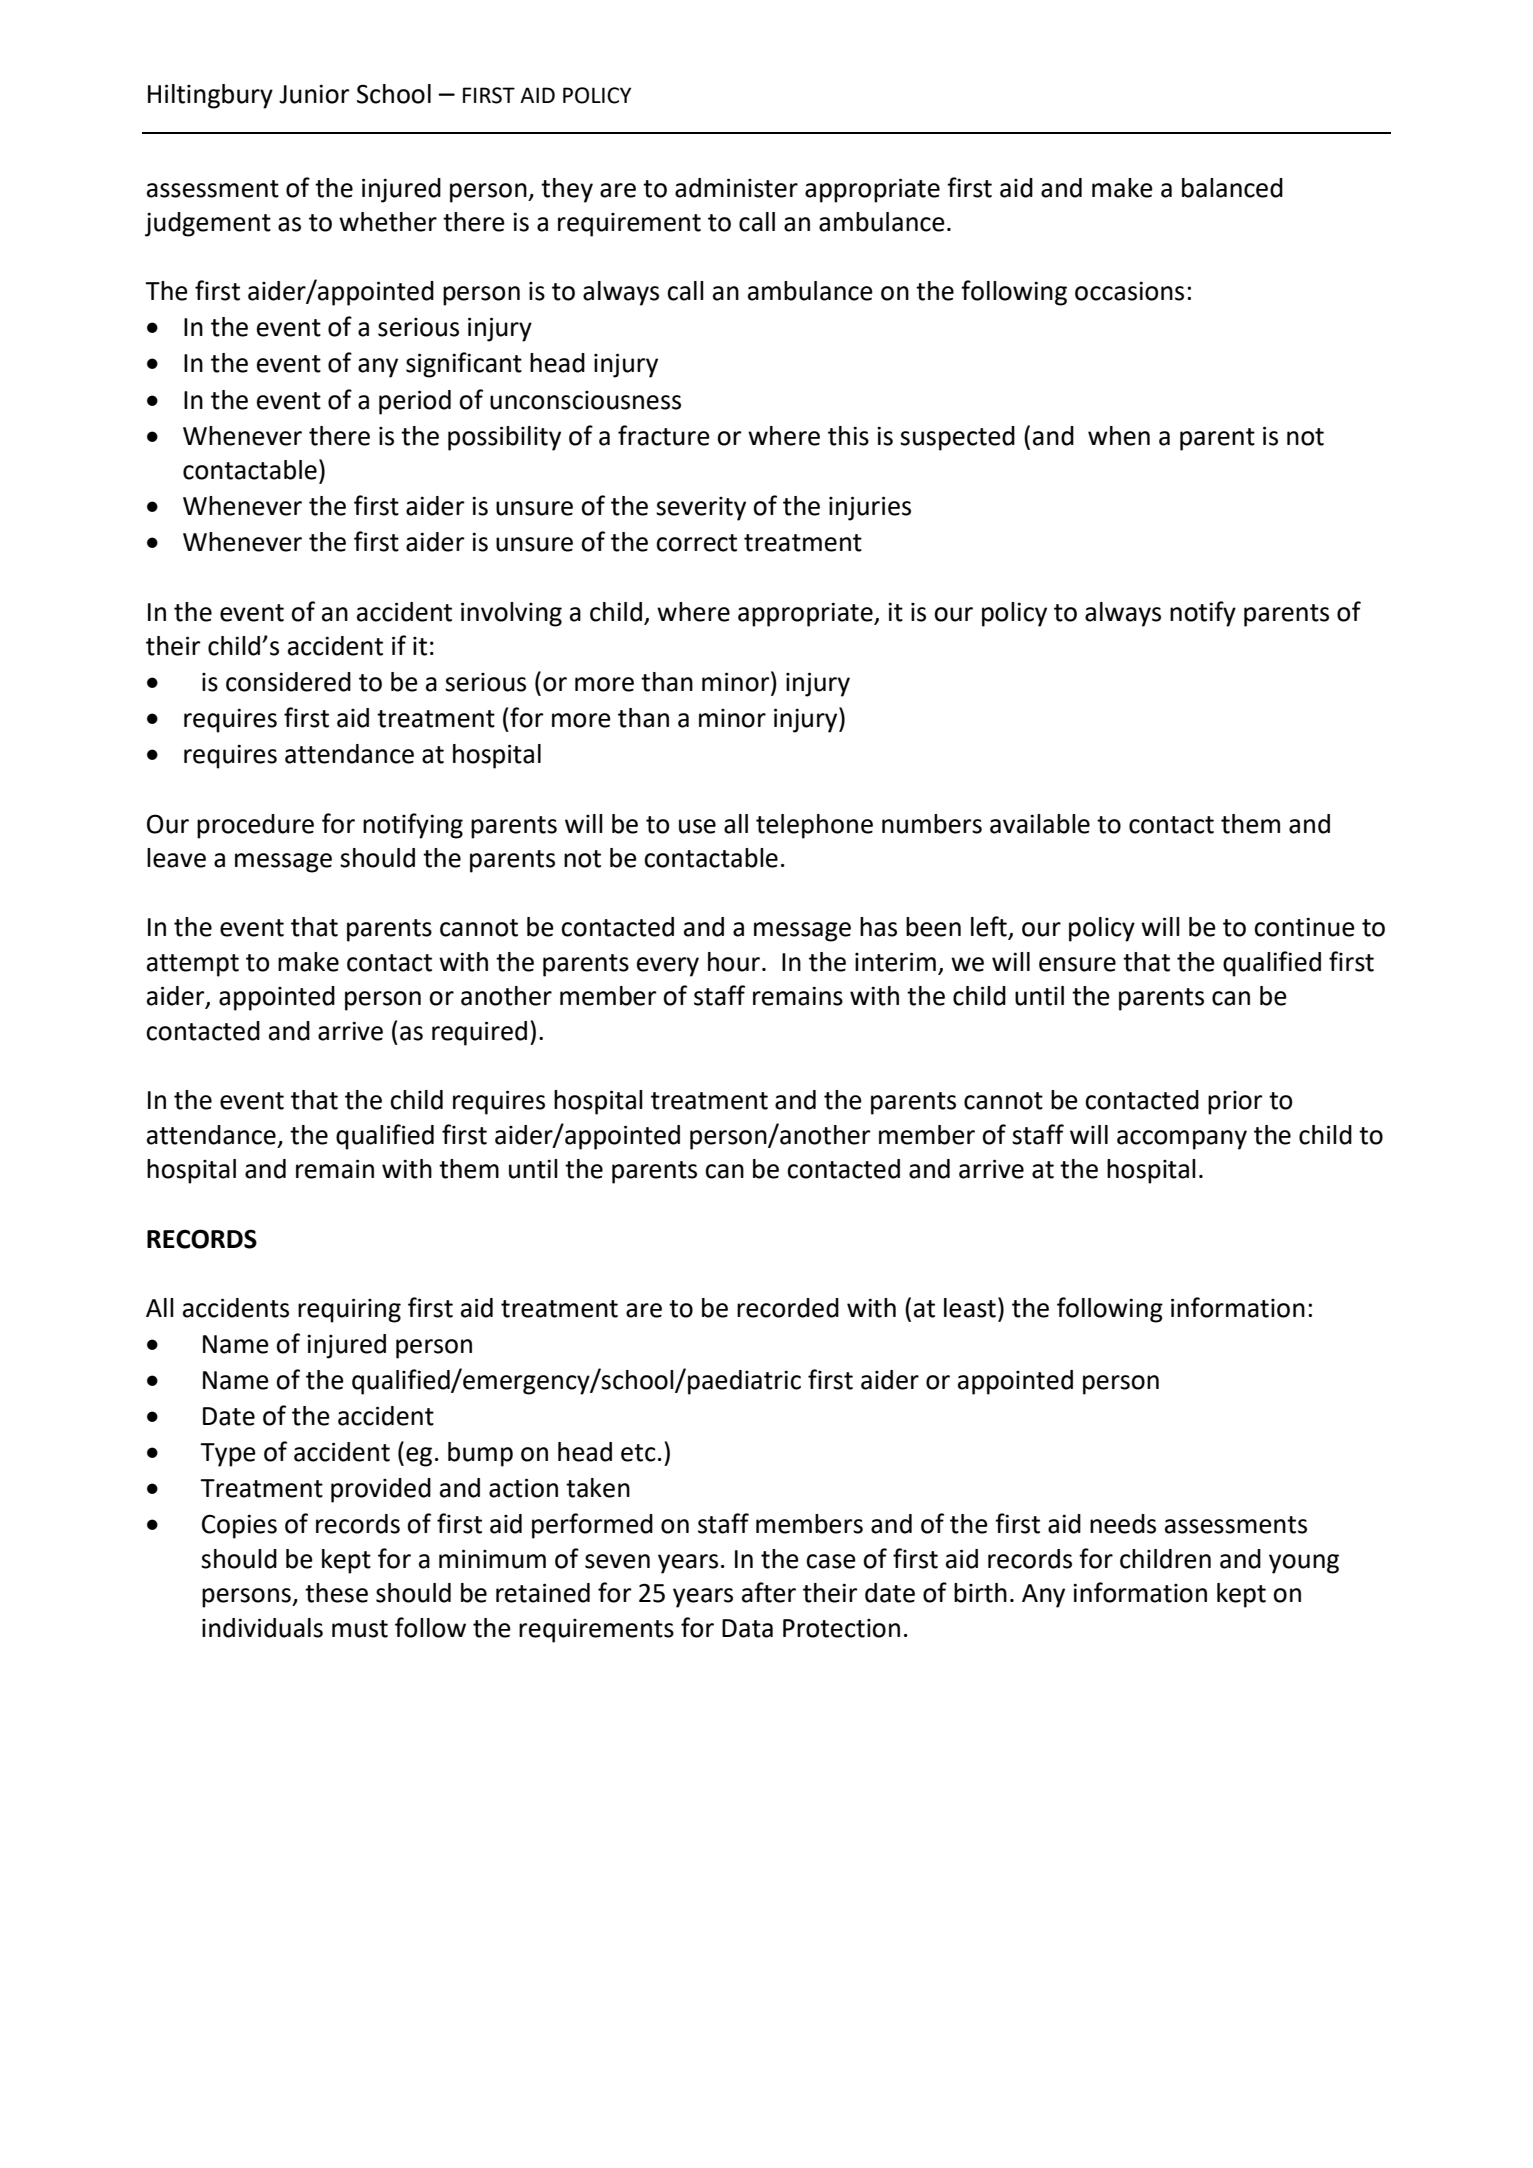  I want to click on period, so click(415, 402).
